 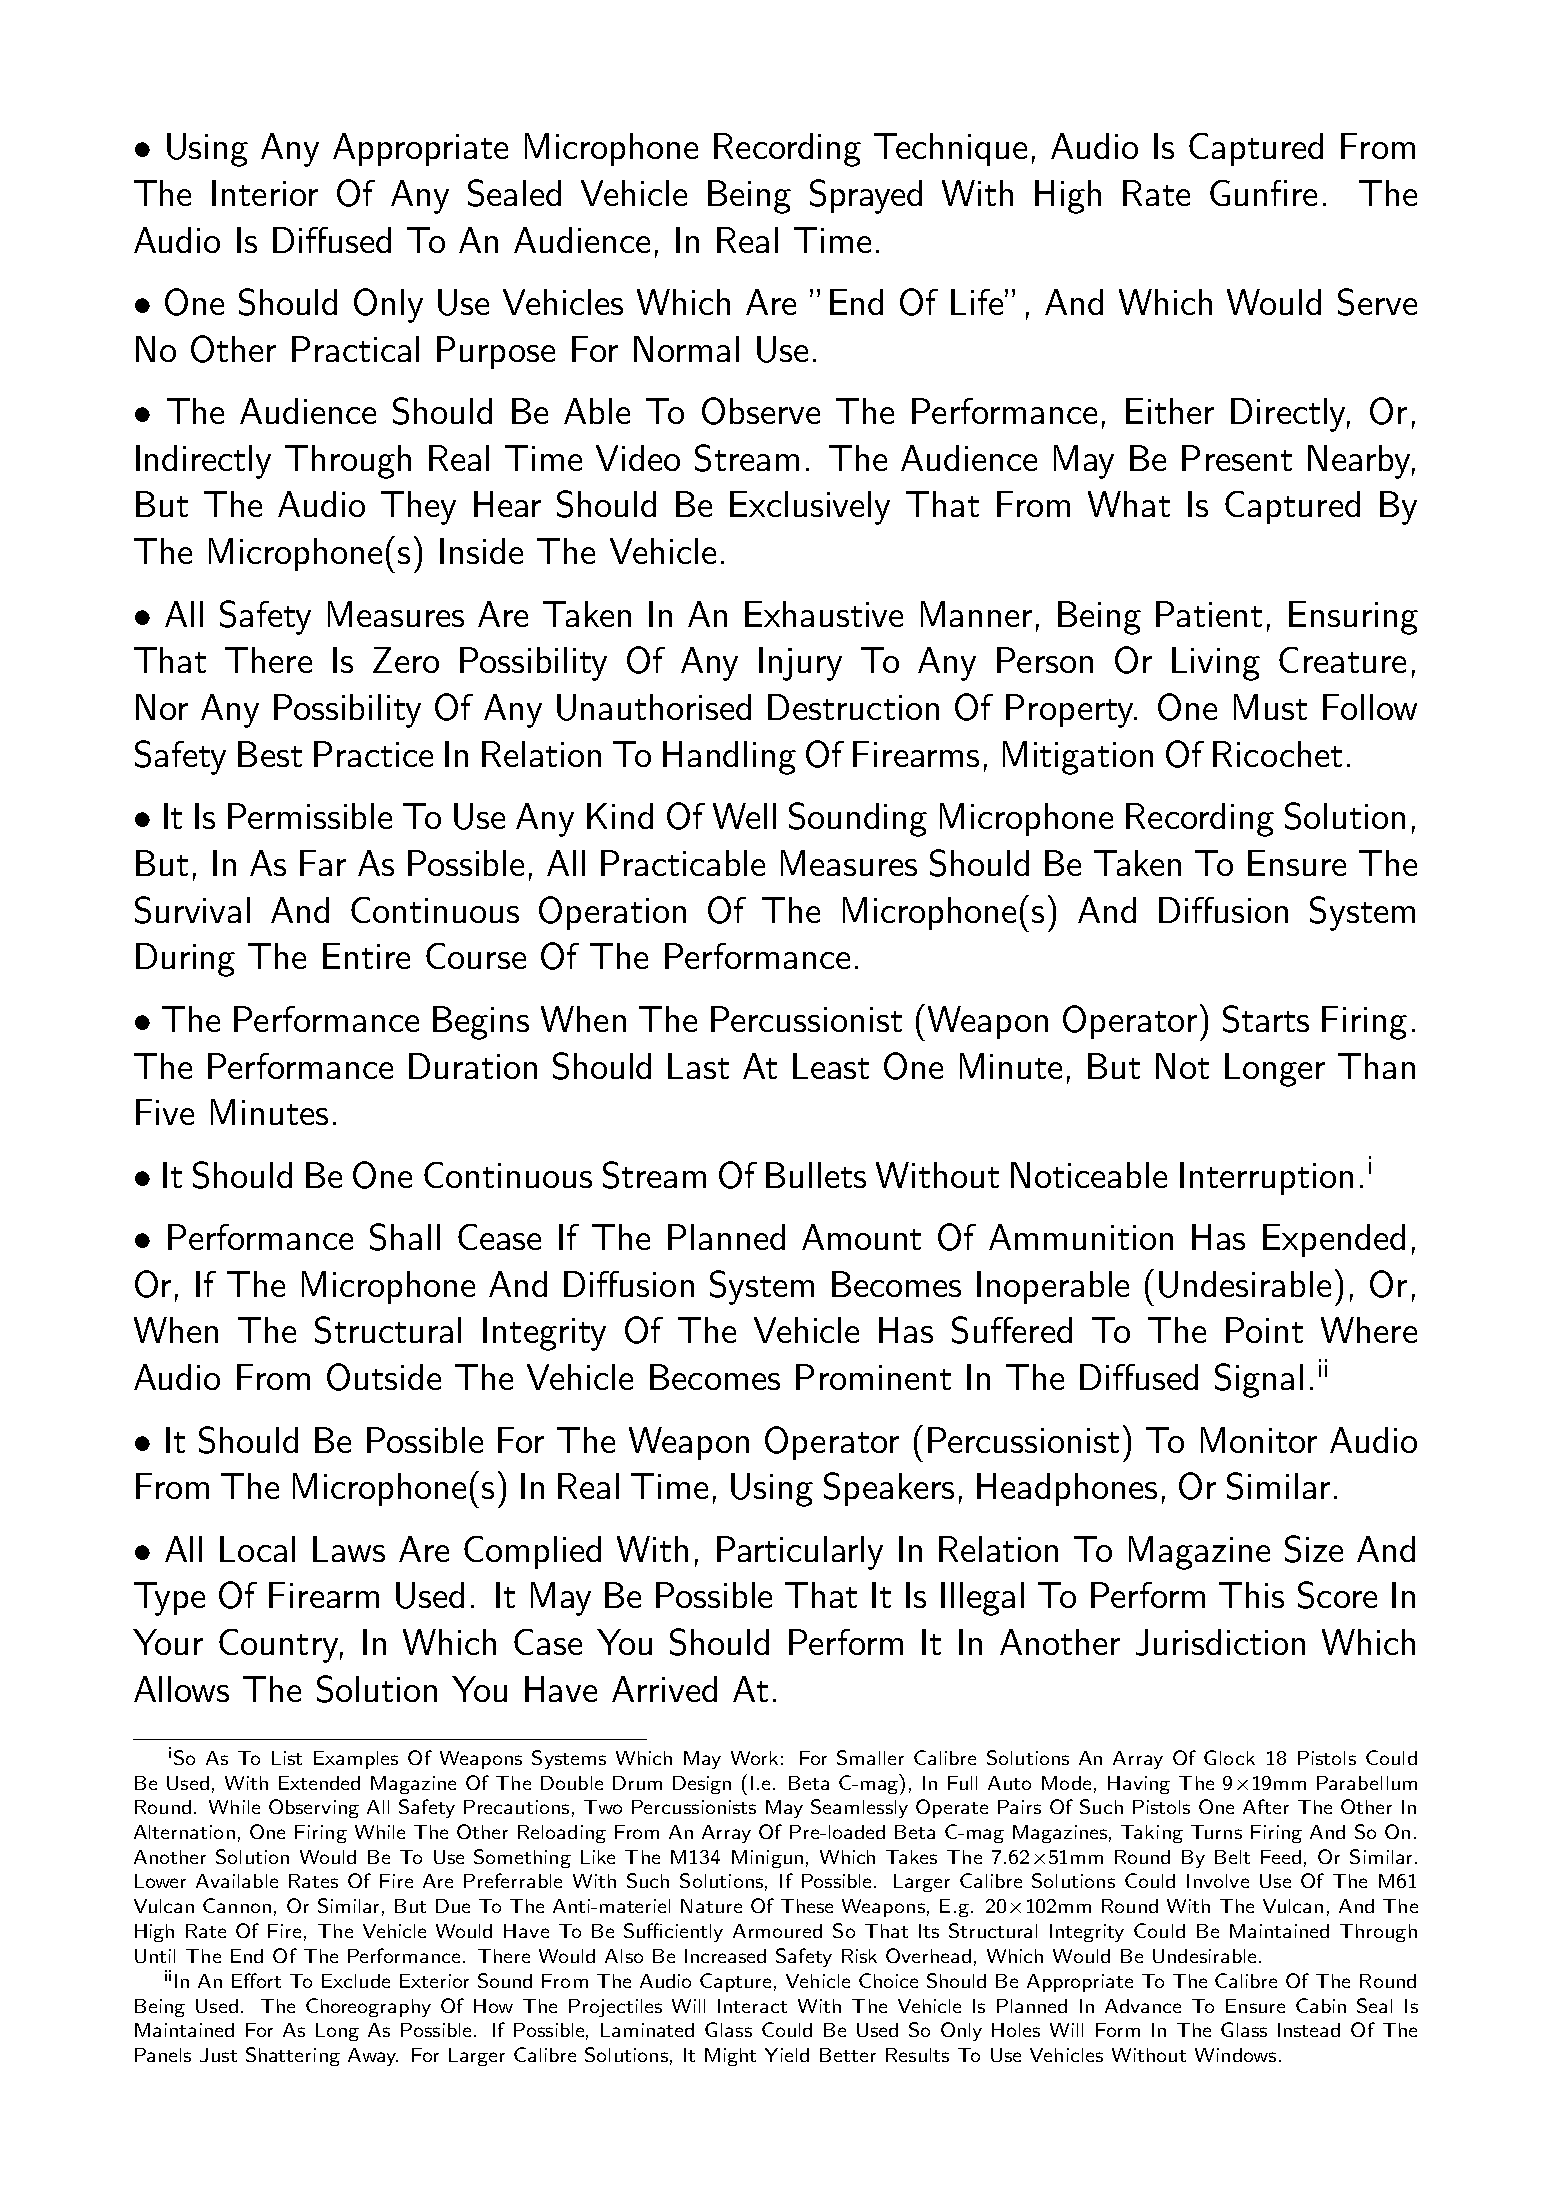 What do you see at coordinates (257, 1549) in the document?
I see `Local` at bounding box center [257, 1549].
